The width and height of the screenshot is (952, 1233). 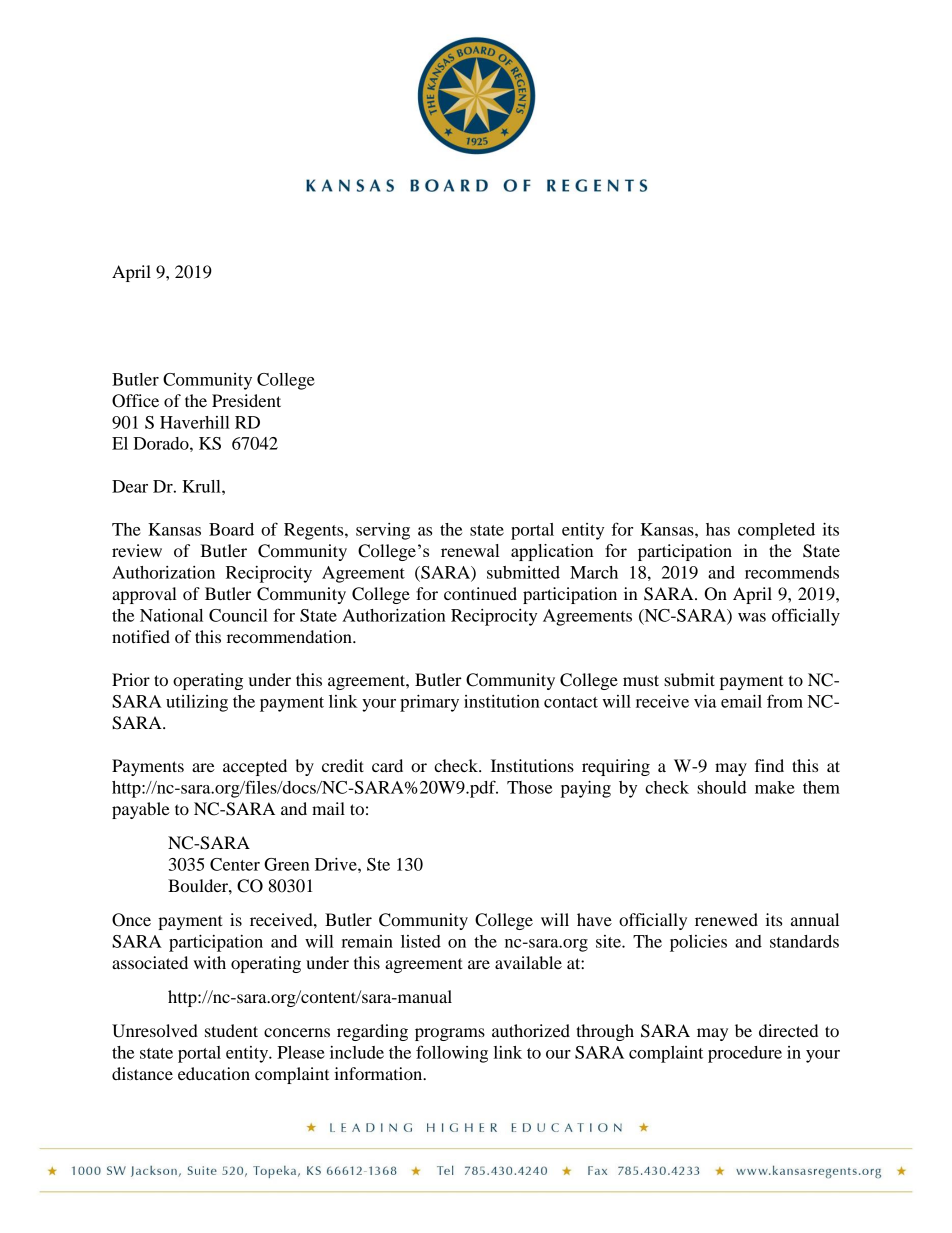 What do you see at coordinates (769, 765) in the screenshot?
I see `find` at bounding box center [769, 765].
